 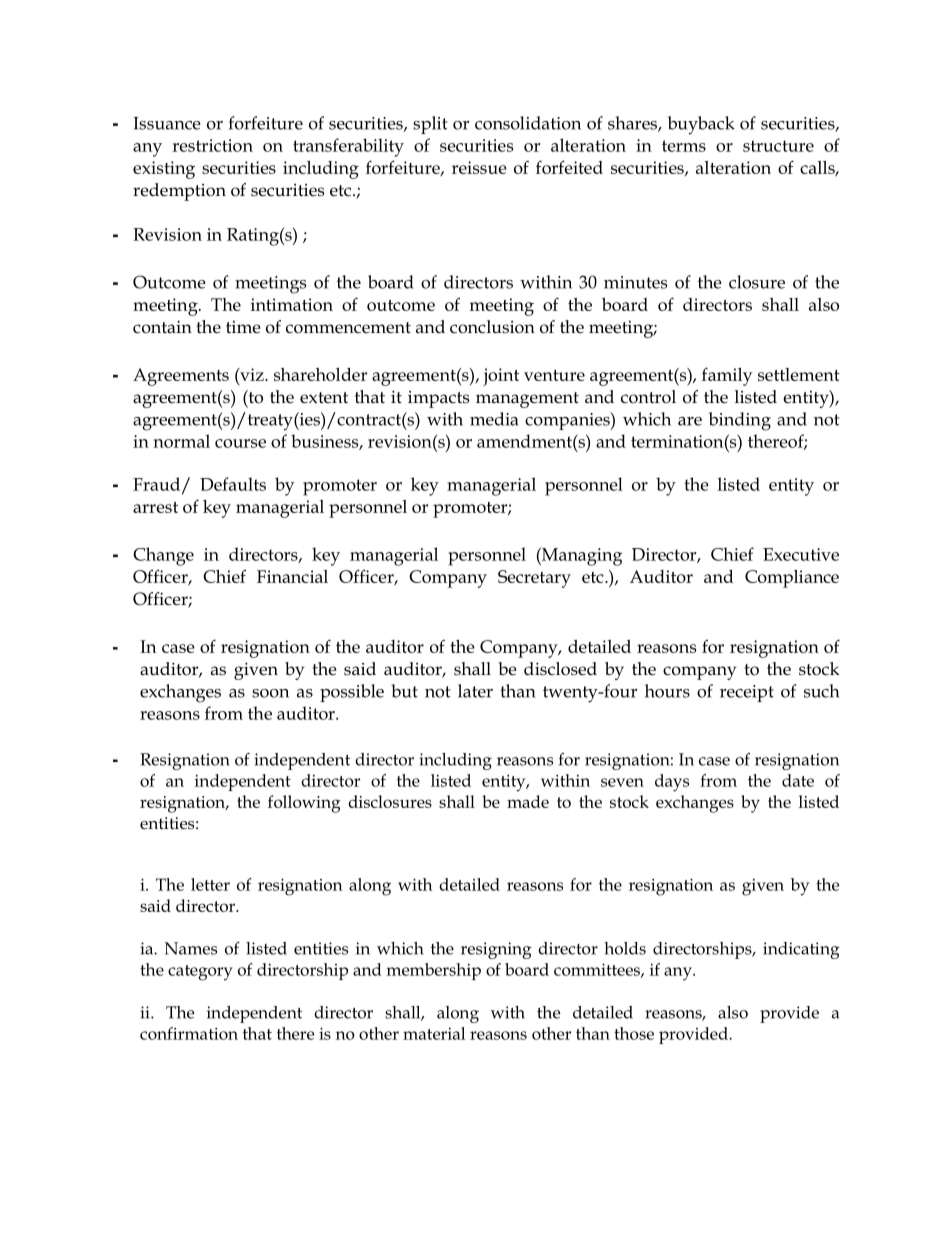 I want to click on made, so click(x=528, y=801).
